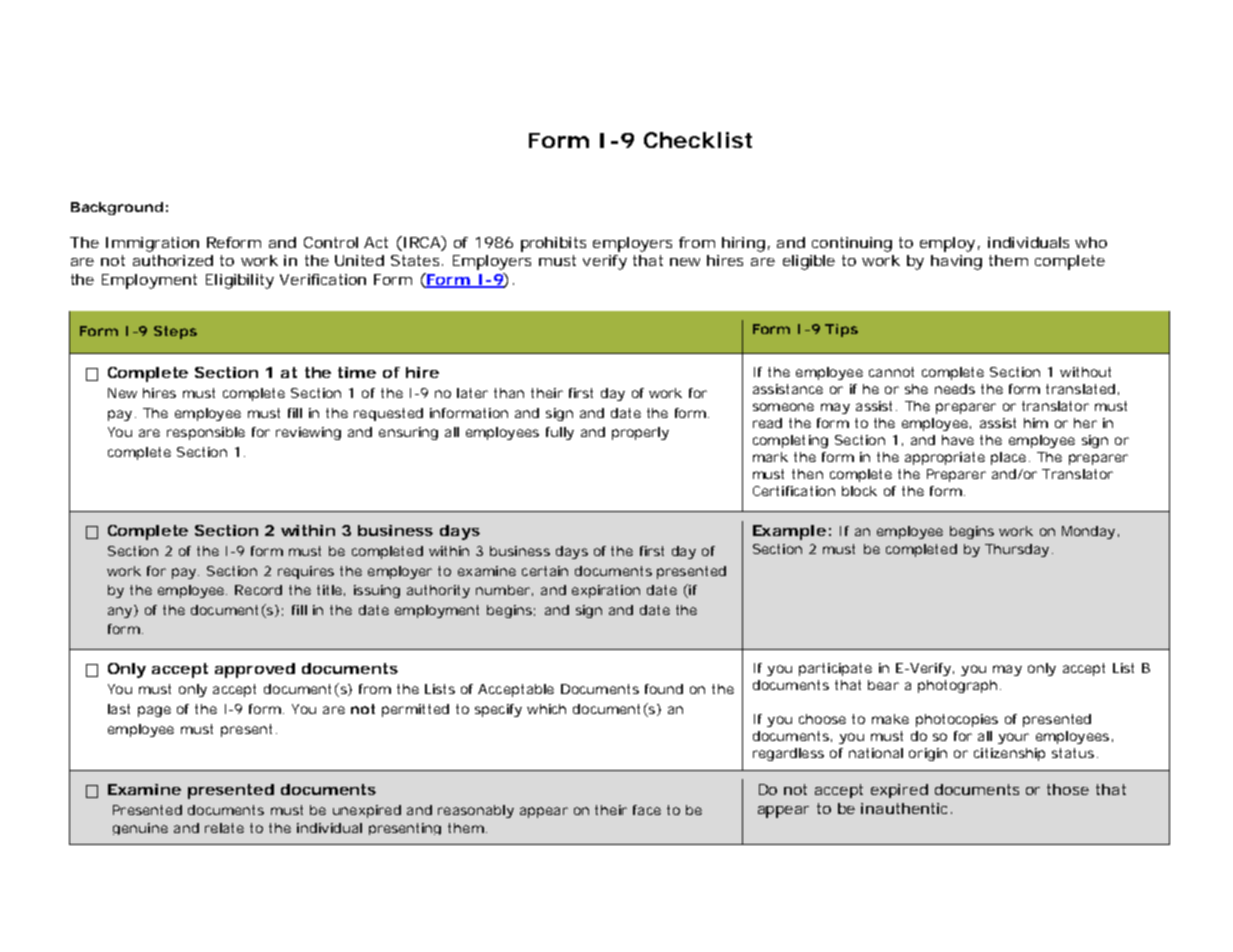 The height and width of the image is (952, 1233). What do you see at coordinates (206, 433) in the image?
I see `responsible` at bounding box center [206, 433].
